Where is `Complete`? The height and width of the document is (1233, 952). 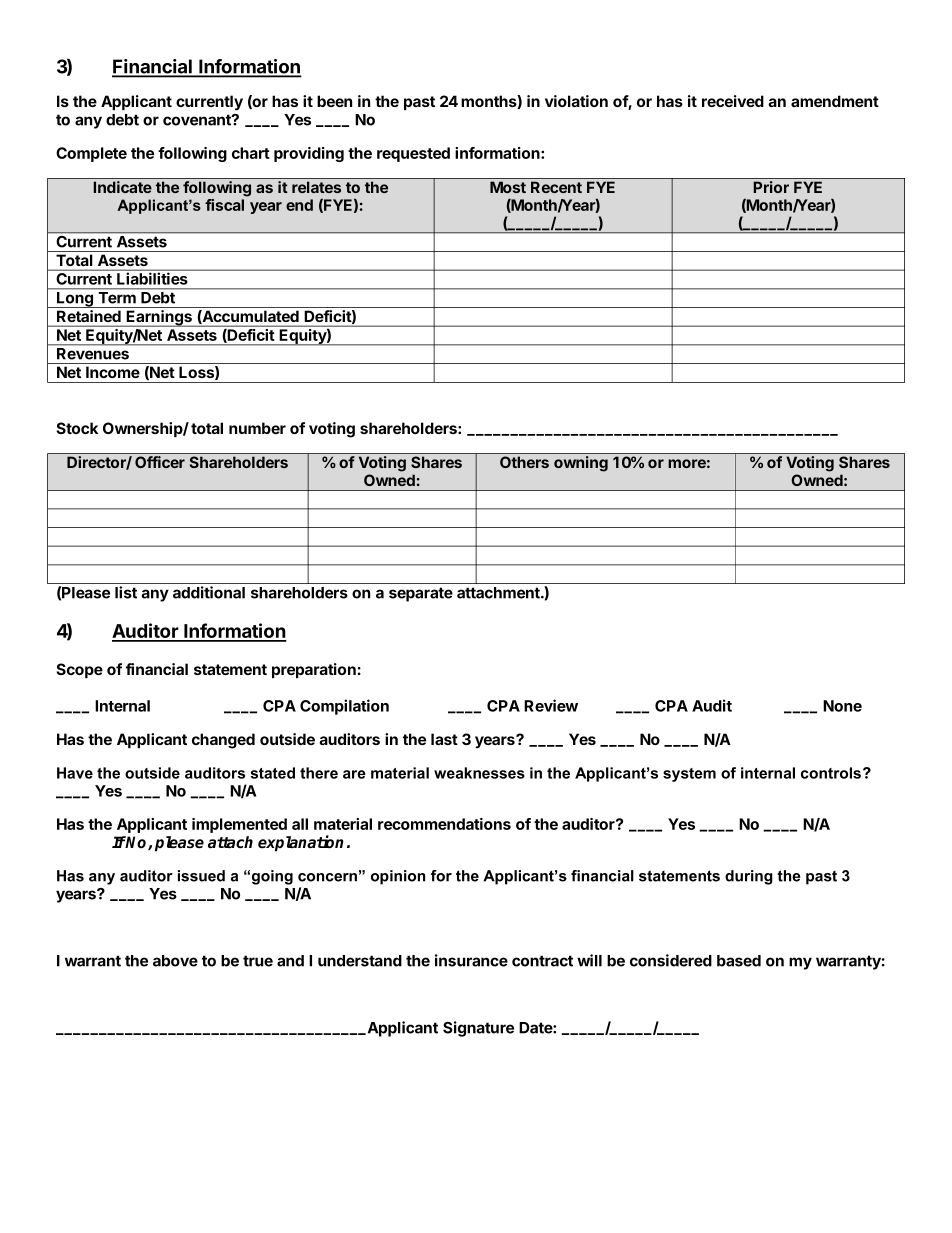
Complete is located at coordinates (91, 154).
